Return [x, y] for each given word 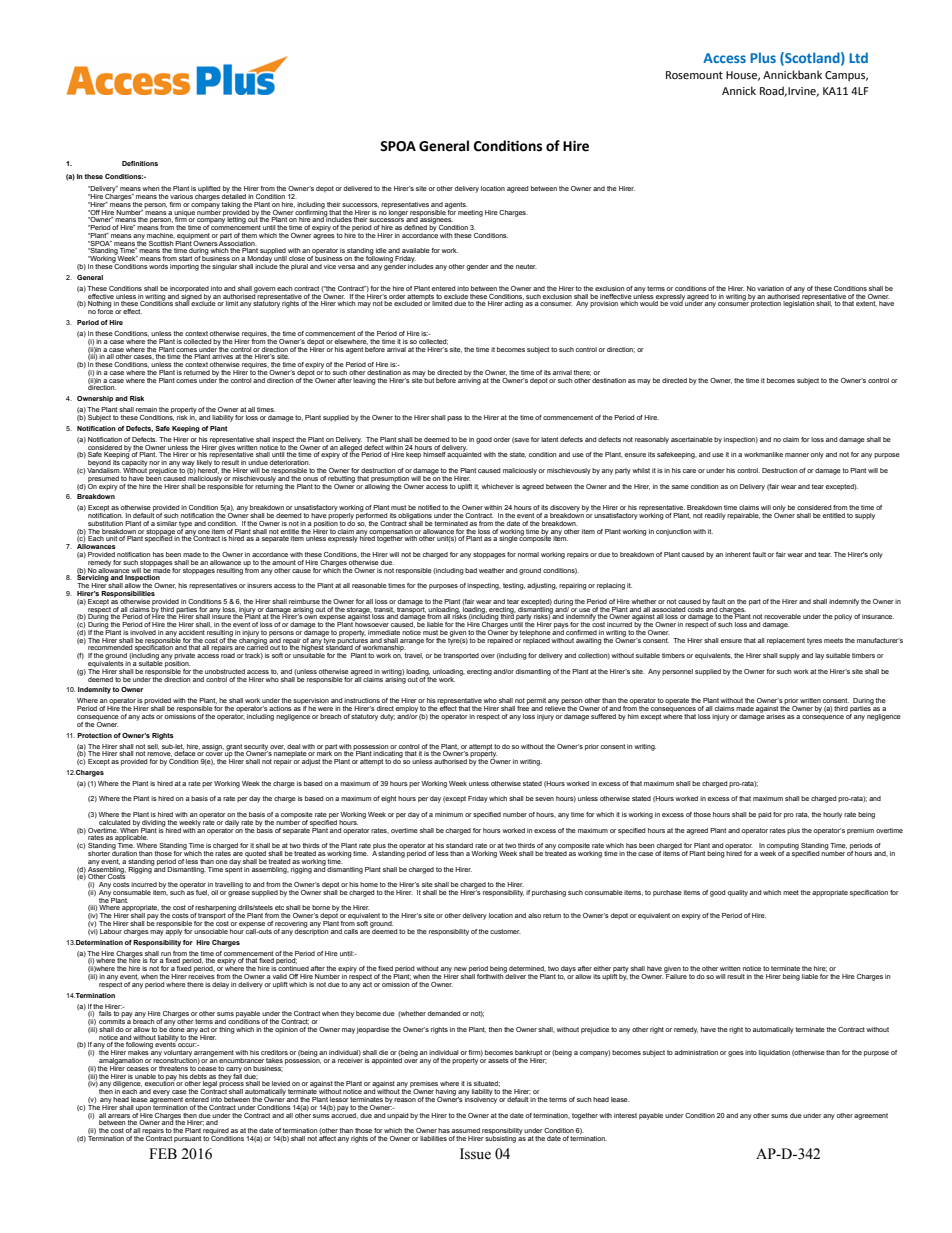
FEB [163, 1153]
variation [770, 288]
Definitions [140, 163]
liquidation [774, 1053]
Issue [475, 1154]
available [416, 250]
